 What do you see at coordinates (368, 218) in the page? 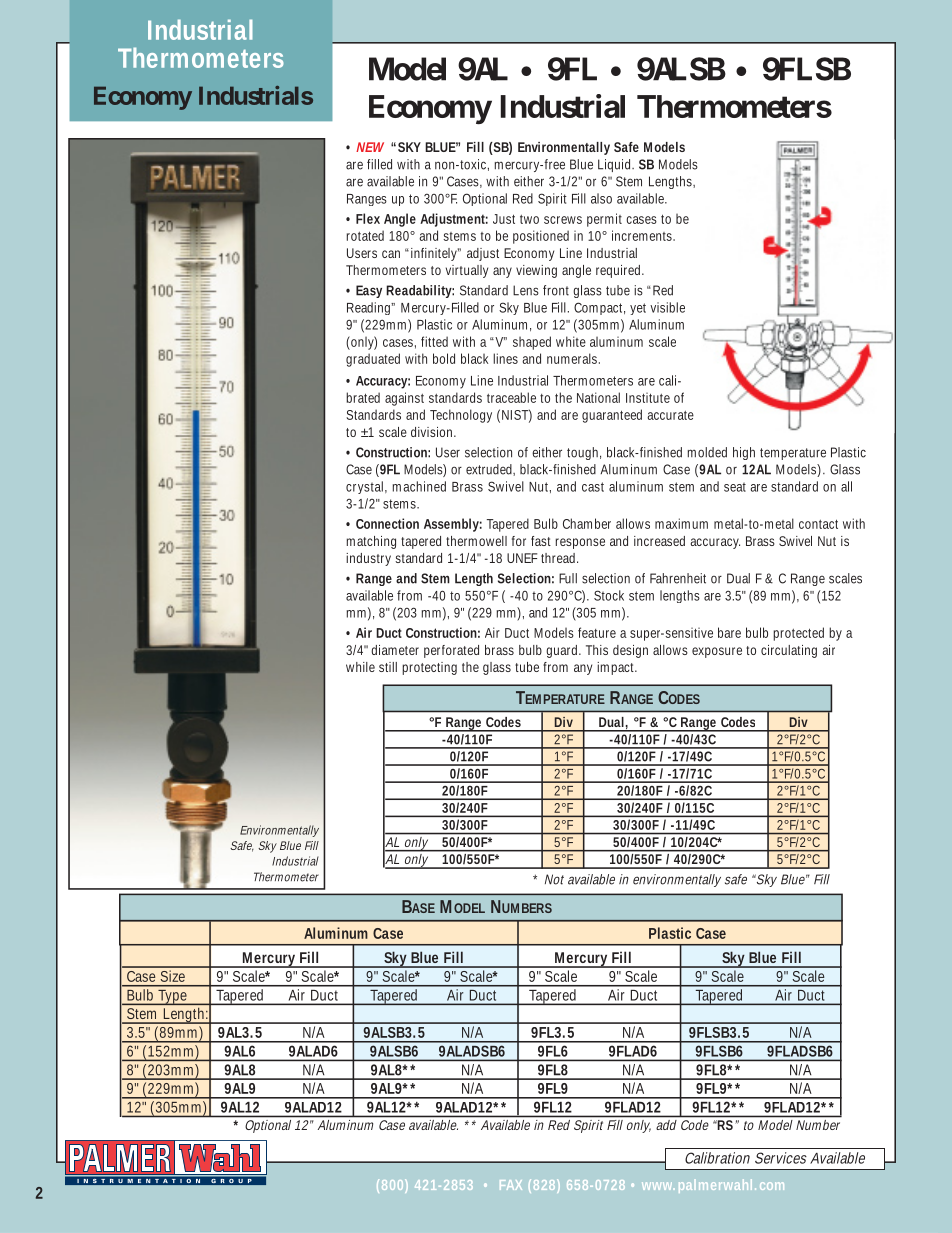
I see `Flex` at bounding box center [368, 218].
